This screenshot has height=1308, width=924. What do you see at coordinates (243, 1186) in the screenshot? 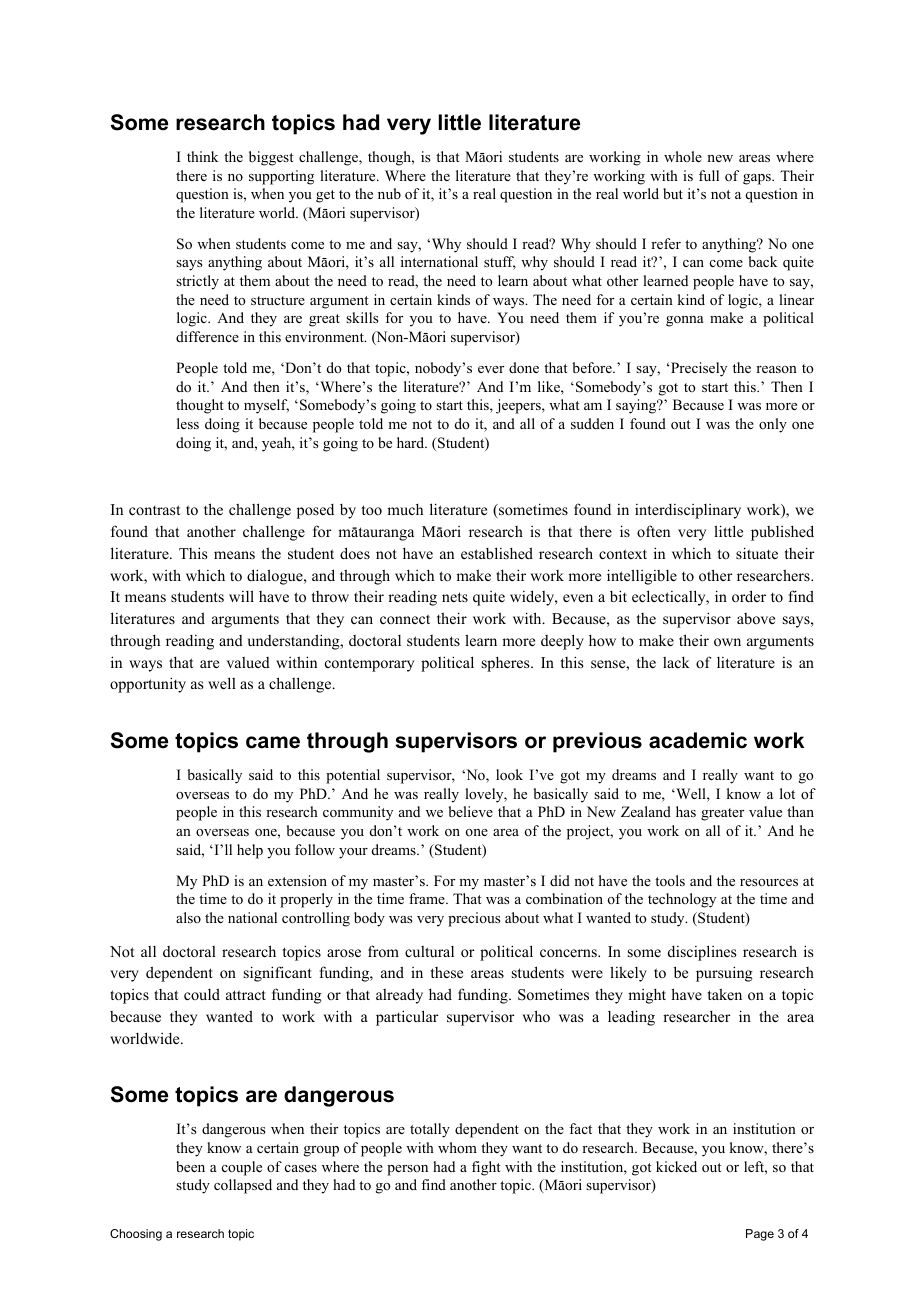
I see `collapsed` at bounding box center [243, 1186].
